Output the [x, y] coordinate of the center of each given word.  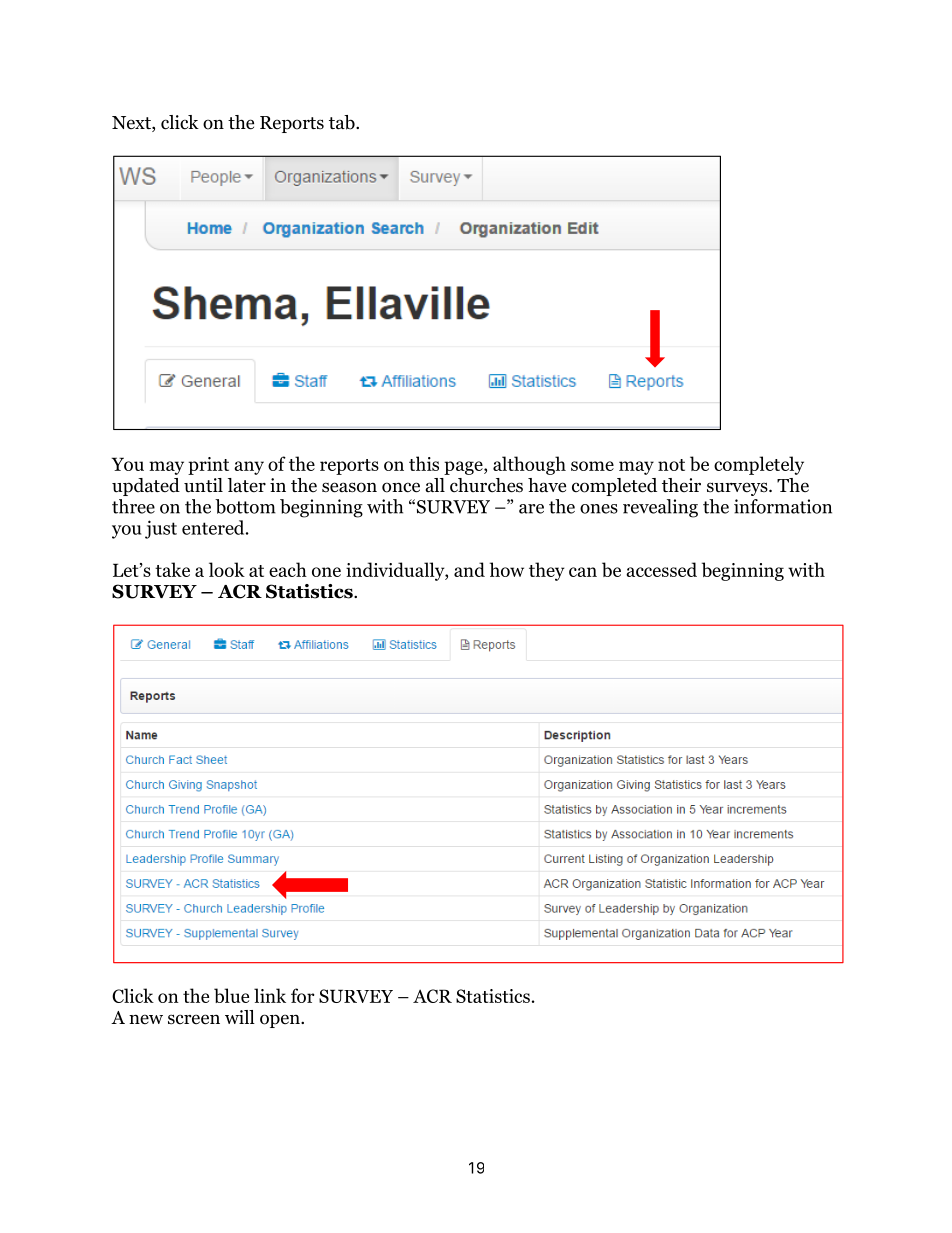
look [227, 569]
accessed [661, 569]
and [469, 569]
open [281, 1021]
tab [343, 122]
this [424, 463]
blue [231, 995]
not [671, 465]
